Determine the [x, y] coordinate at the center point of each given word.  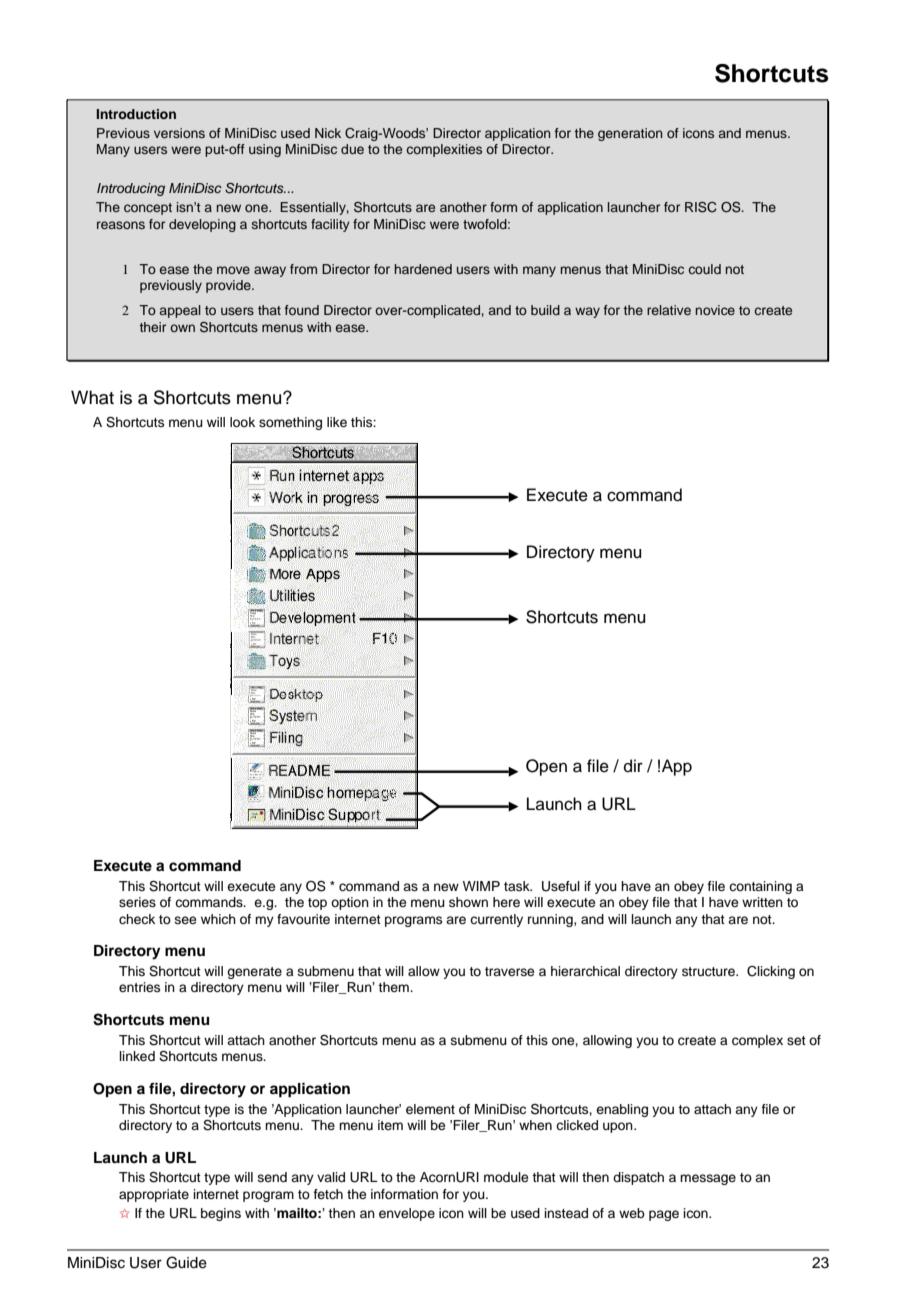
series [137, 902]
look [242, 422]
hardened [423, 269]
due [352, 149]
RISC [701, 207]
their [152, 327]
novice [715, 310]
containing [760, 887]
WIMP [481, 886]
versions [179, 133]
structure [709, 971]
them [394, 987]
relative [669, 310]
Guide [186, 1262]
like [337, 422]
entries [139, 987]
